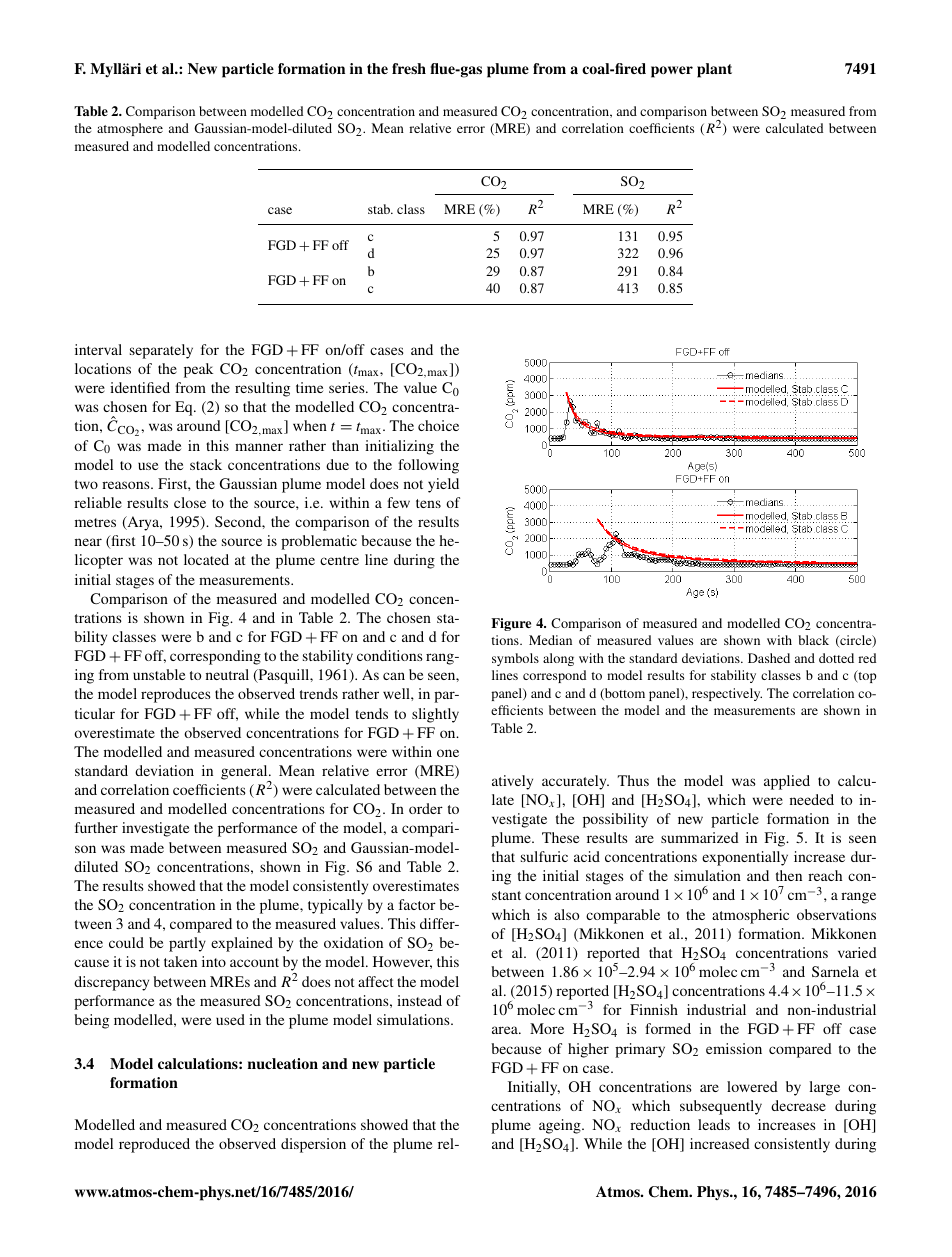 Image resolution: width=952 pixels, height=1257 pixels. Describe the element at coordinates (438, 425) in the screenshot. I see `choice` at that location.
